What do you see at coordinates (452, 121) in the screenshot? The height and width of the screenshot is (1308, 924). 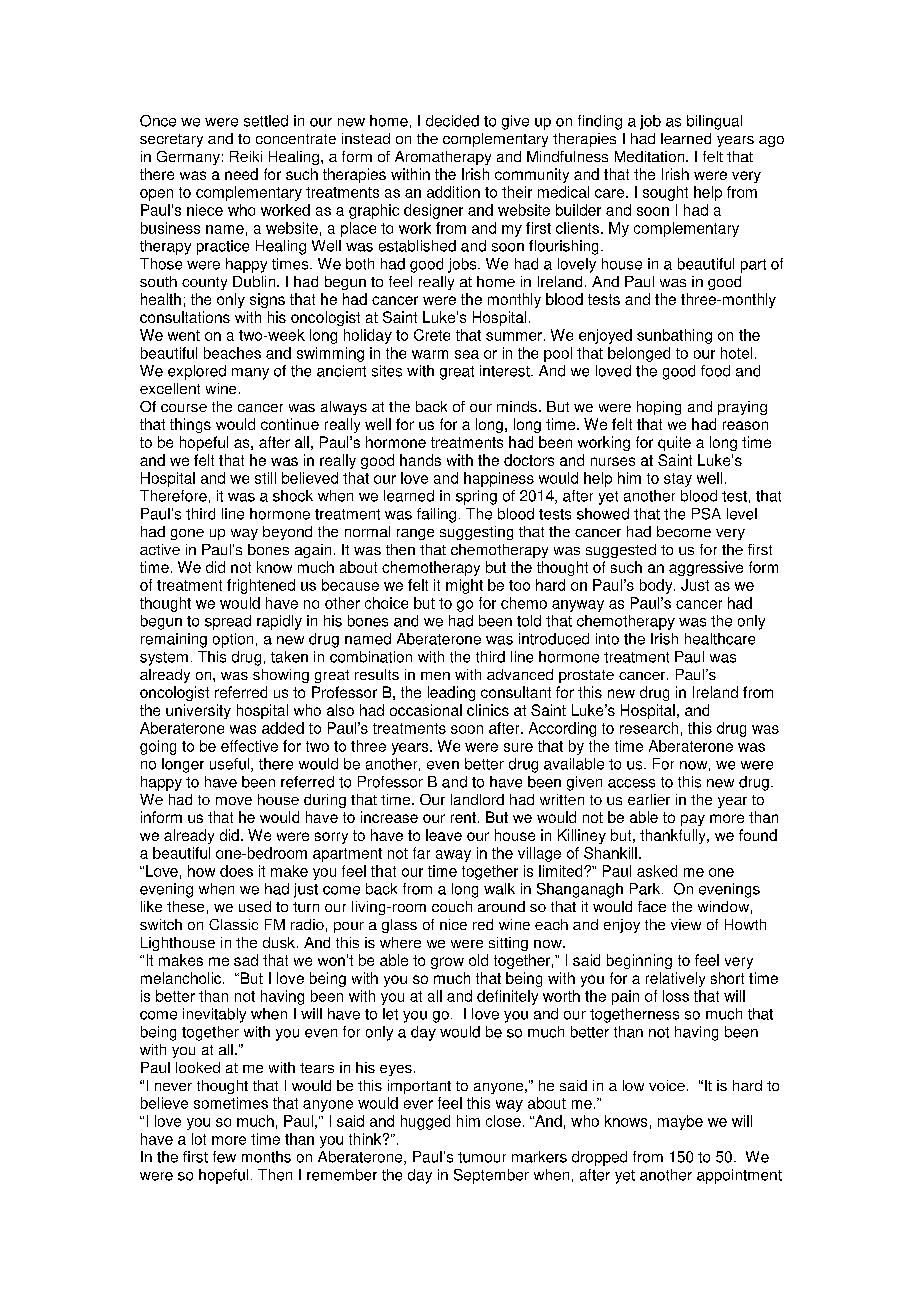 I see `decided` at bounding box center [452, 121].
